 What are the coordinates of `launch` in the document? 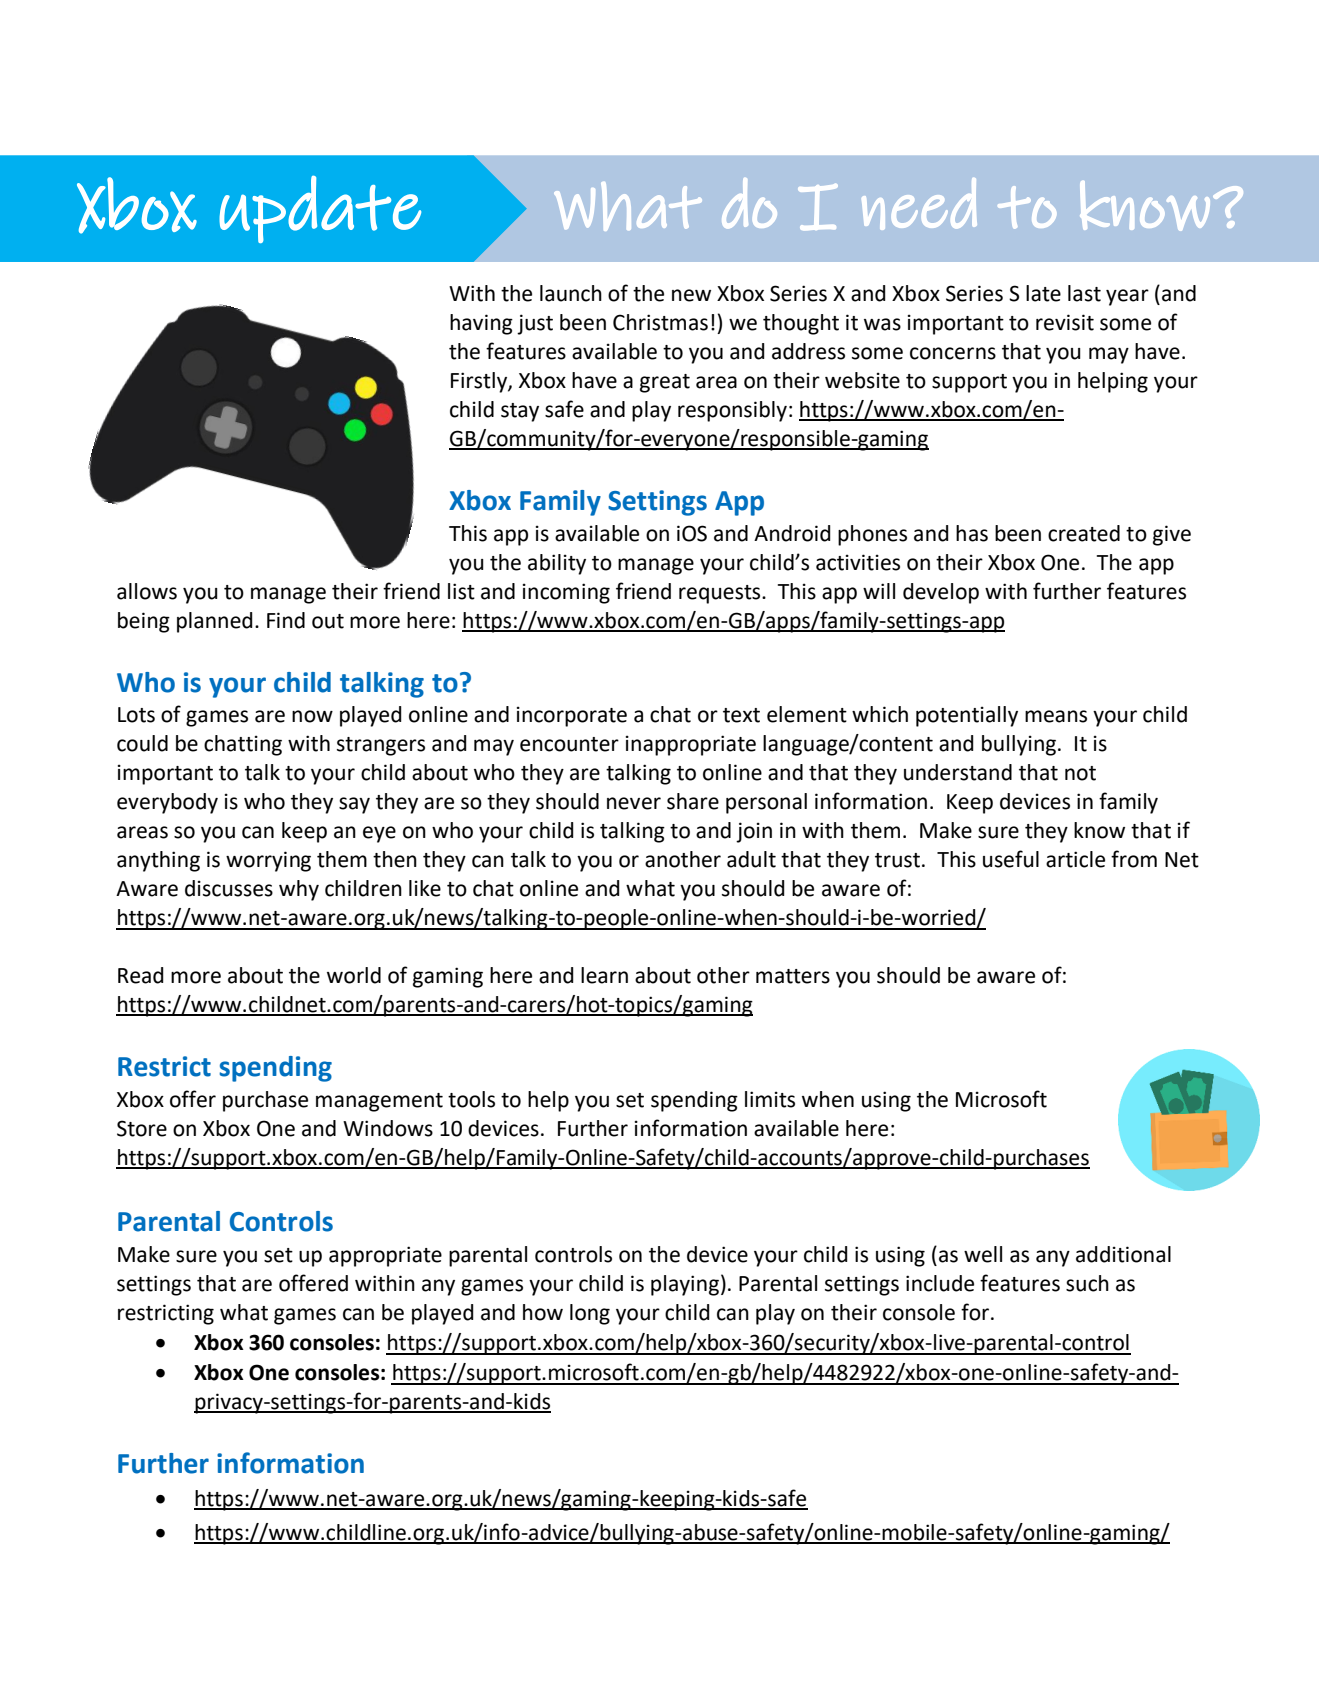 It's located at (571, 293).
